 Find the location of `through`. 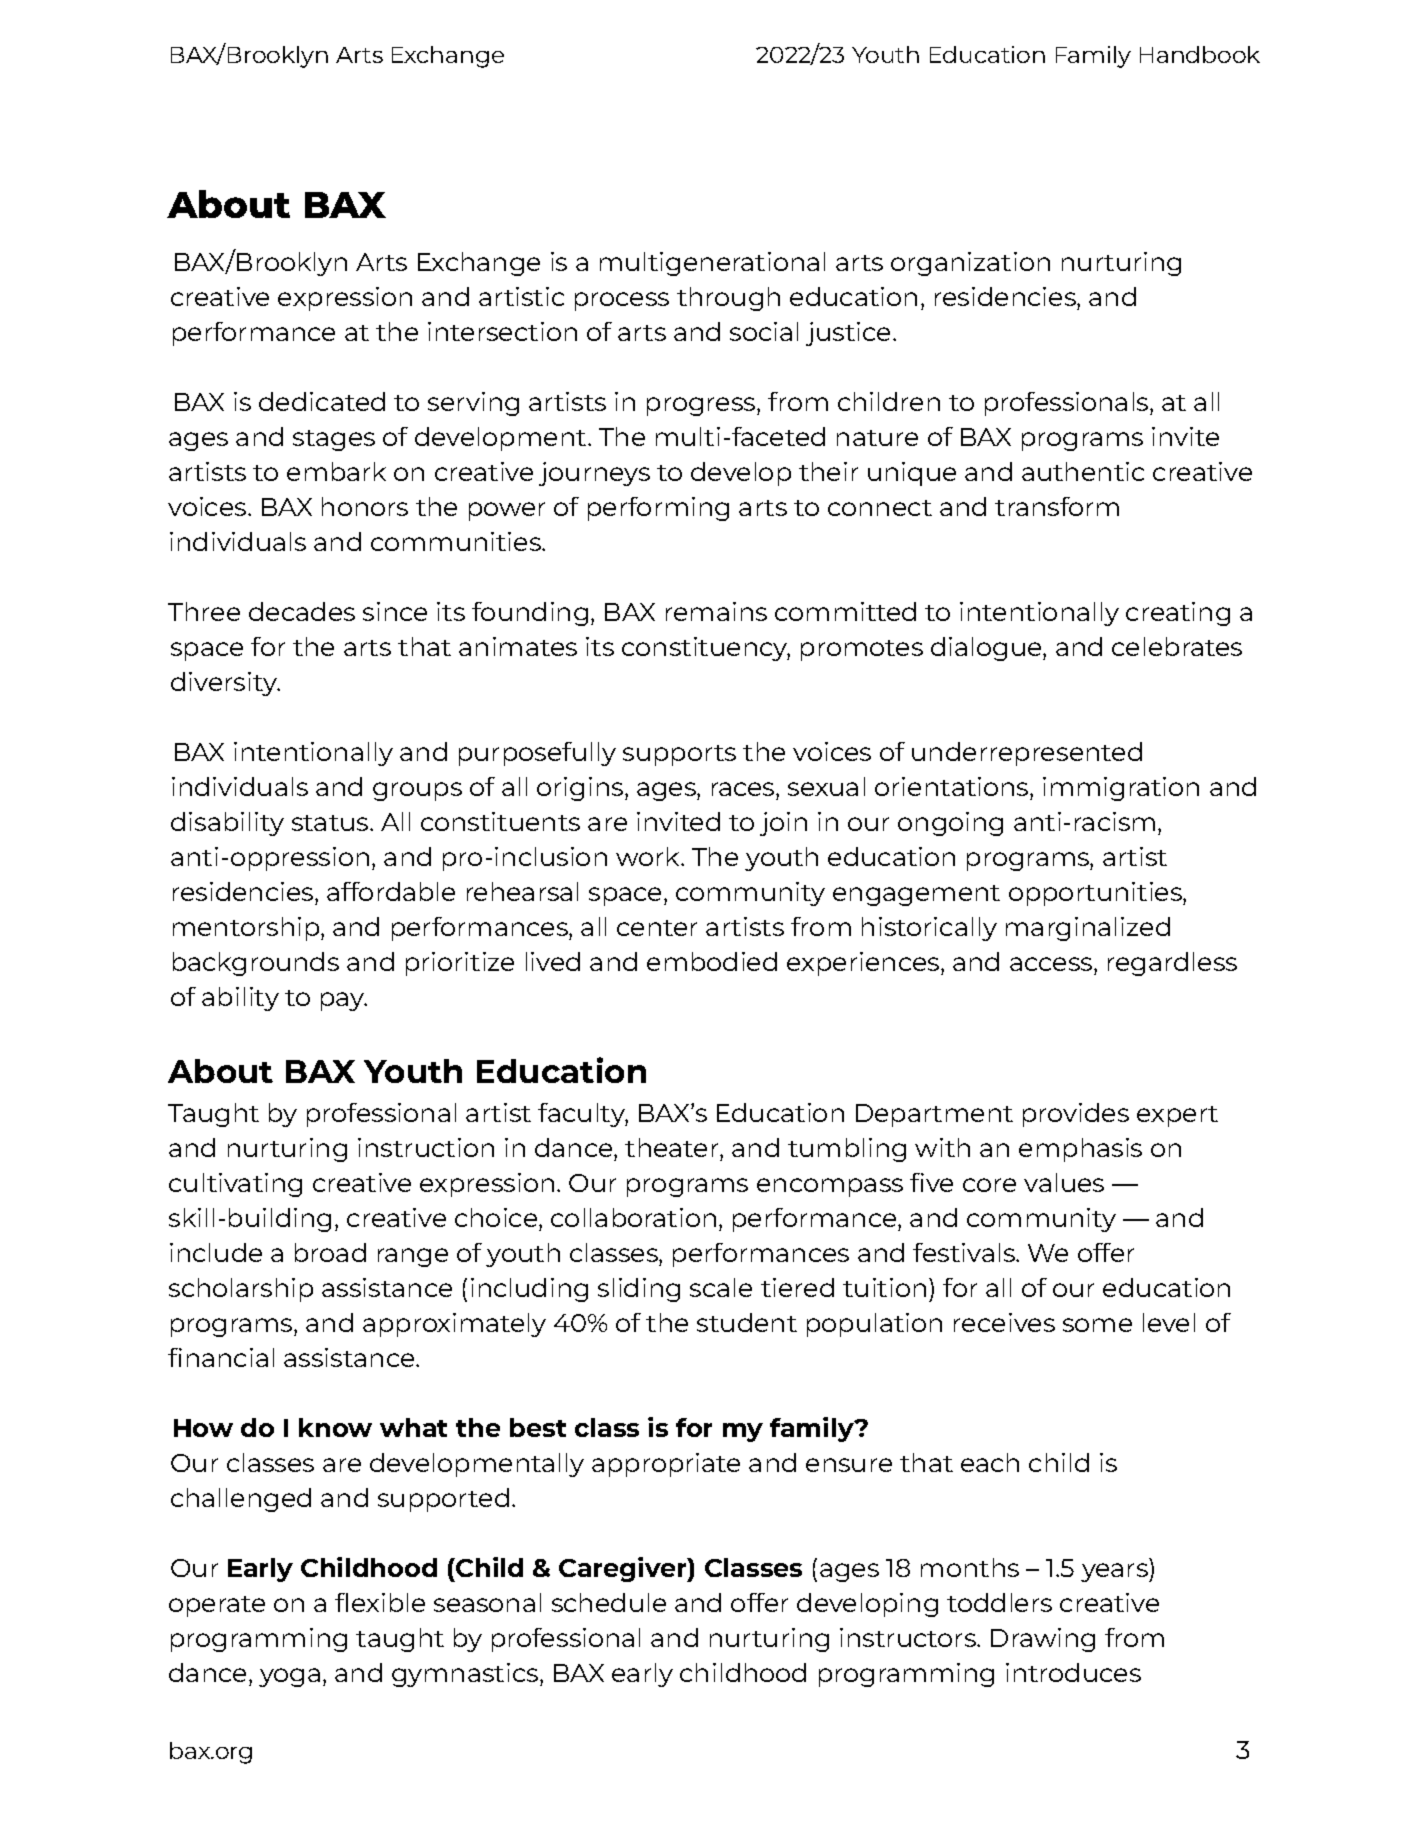

through is located at coordinates (728, 299).
